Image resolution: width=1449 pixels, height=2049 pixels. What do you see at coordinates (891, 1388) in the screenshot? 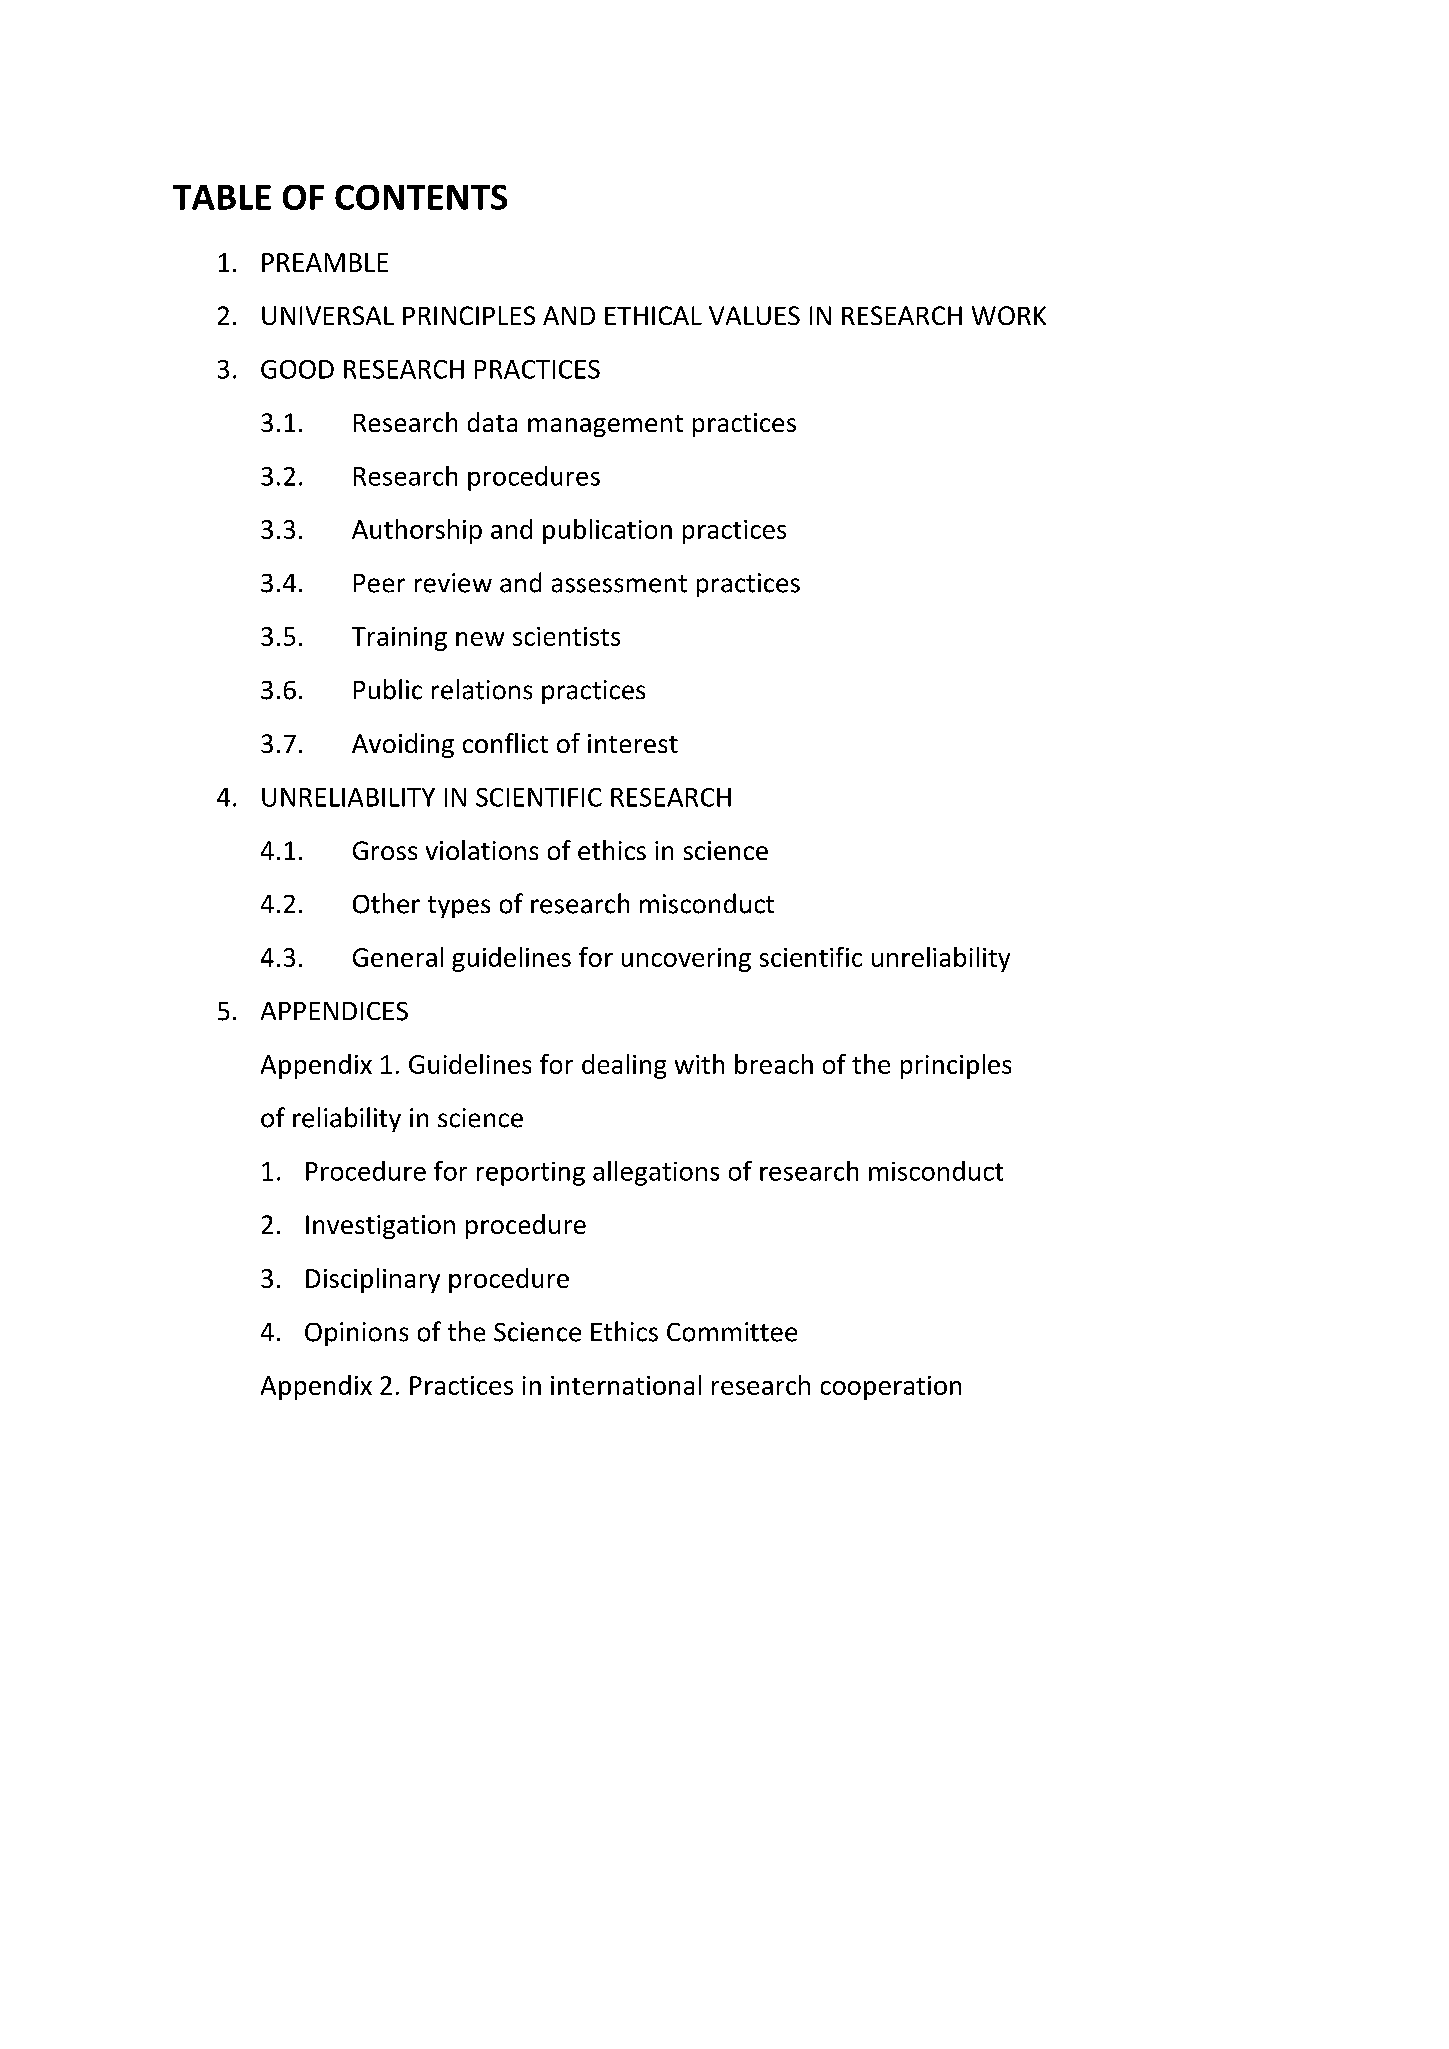
I see `cooperation` at bounding box center [891, 1388].
